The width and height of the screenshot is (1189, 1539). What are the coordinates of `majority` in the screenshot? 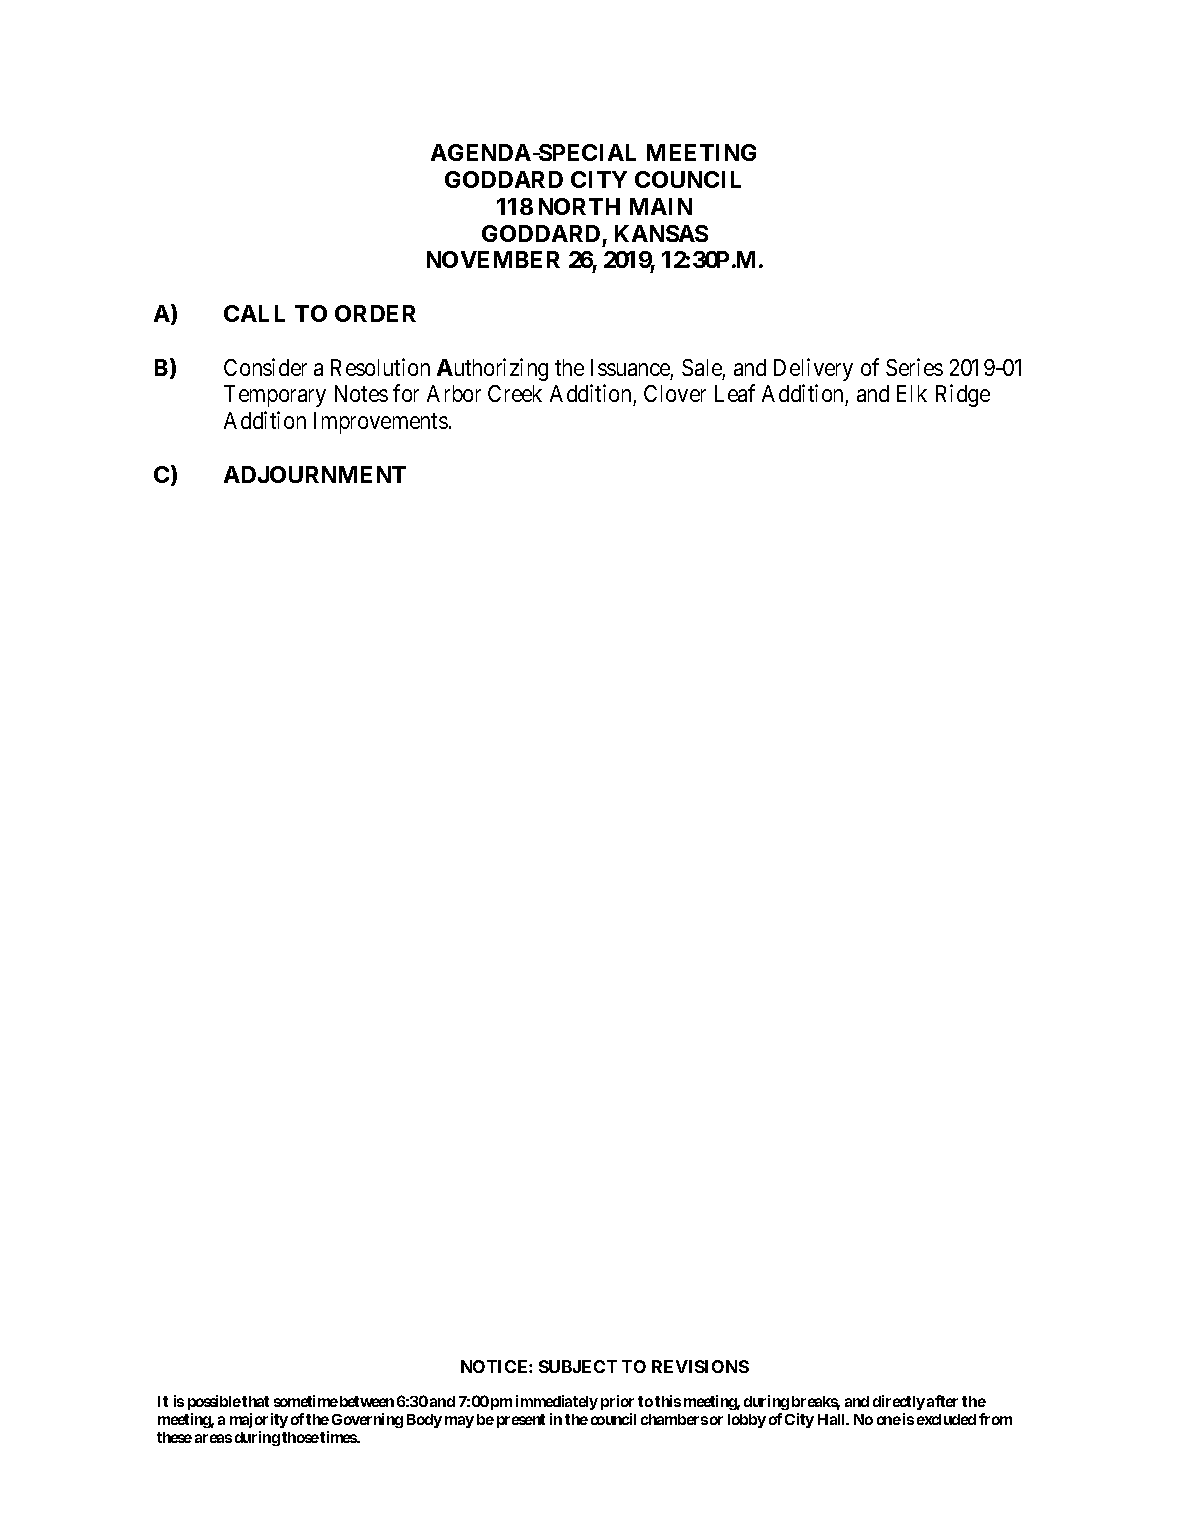 It's located at (259, 1422).
